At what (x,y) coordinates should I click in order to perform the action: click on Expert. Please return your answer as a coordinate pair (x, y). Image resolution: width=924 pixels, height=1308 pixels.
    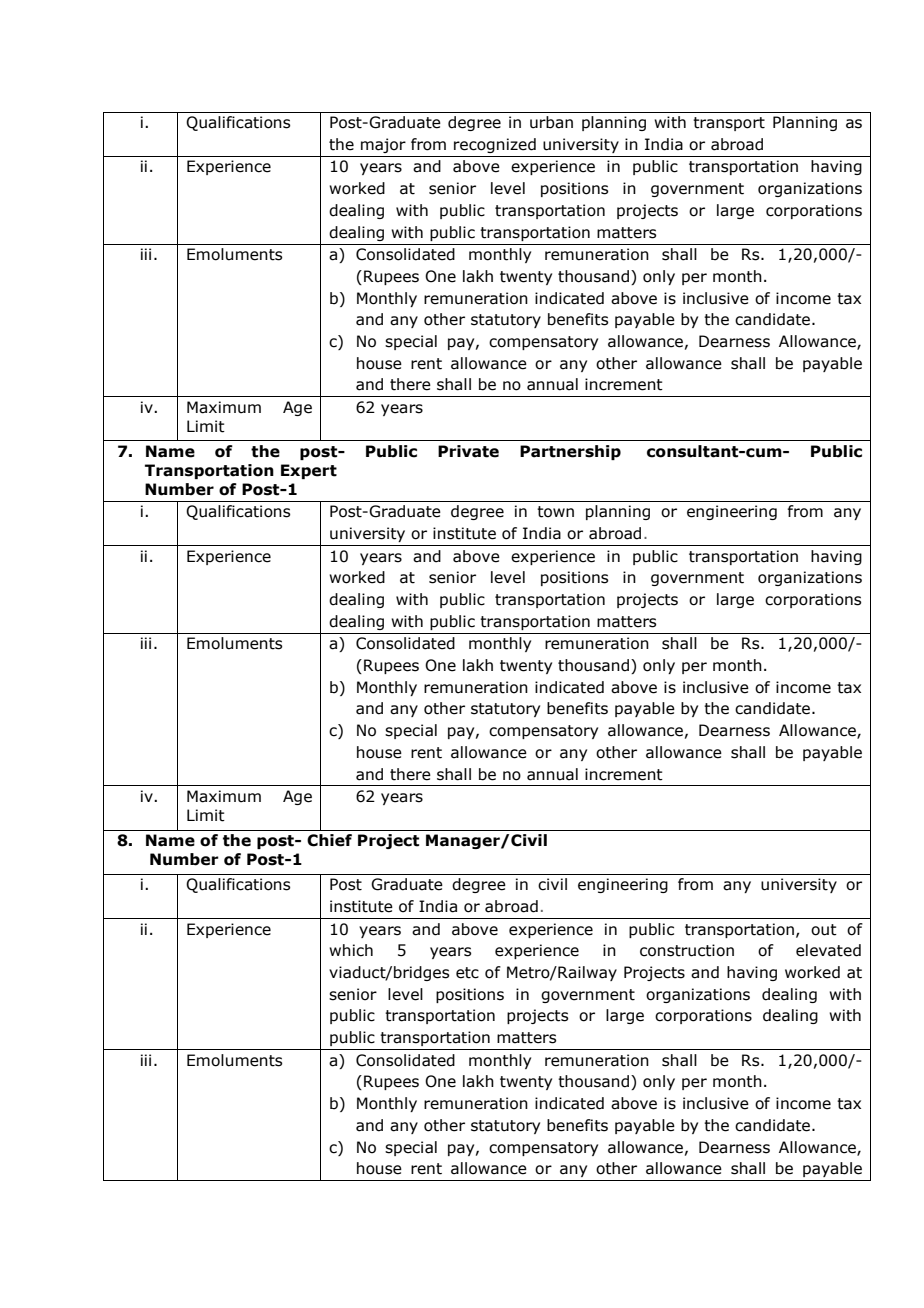
    Looking at the image, I should click on (309, 471).
